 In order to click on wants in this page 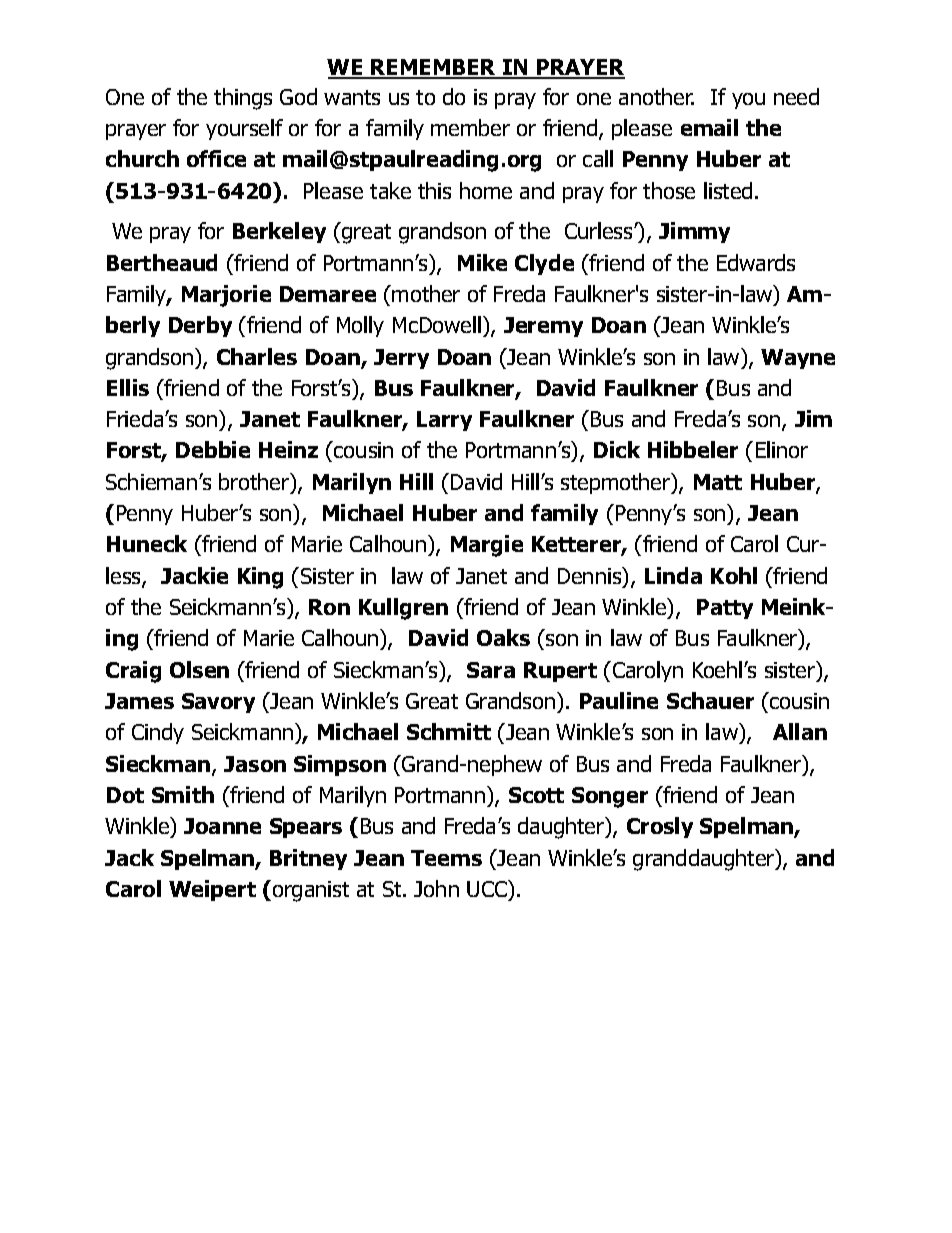, I will do `click(352, 97)`.
